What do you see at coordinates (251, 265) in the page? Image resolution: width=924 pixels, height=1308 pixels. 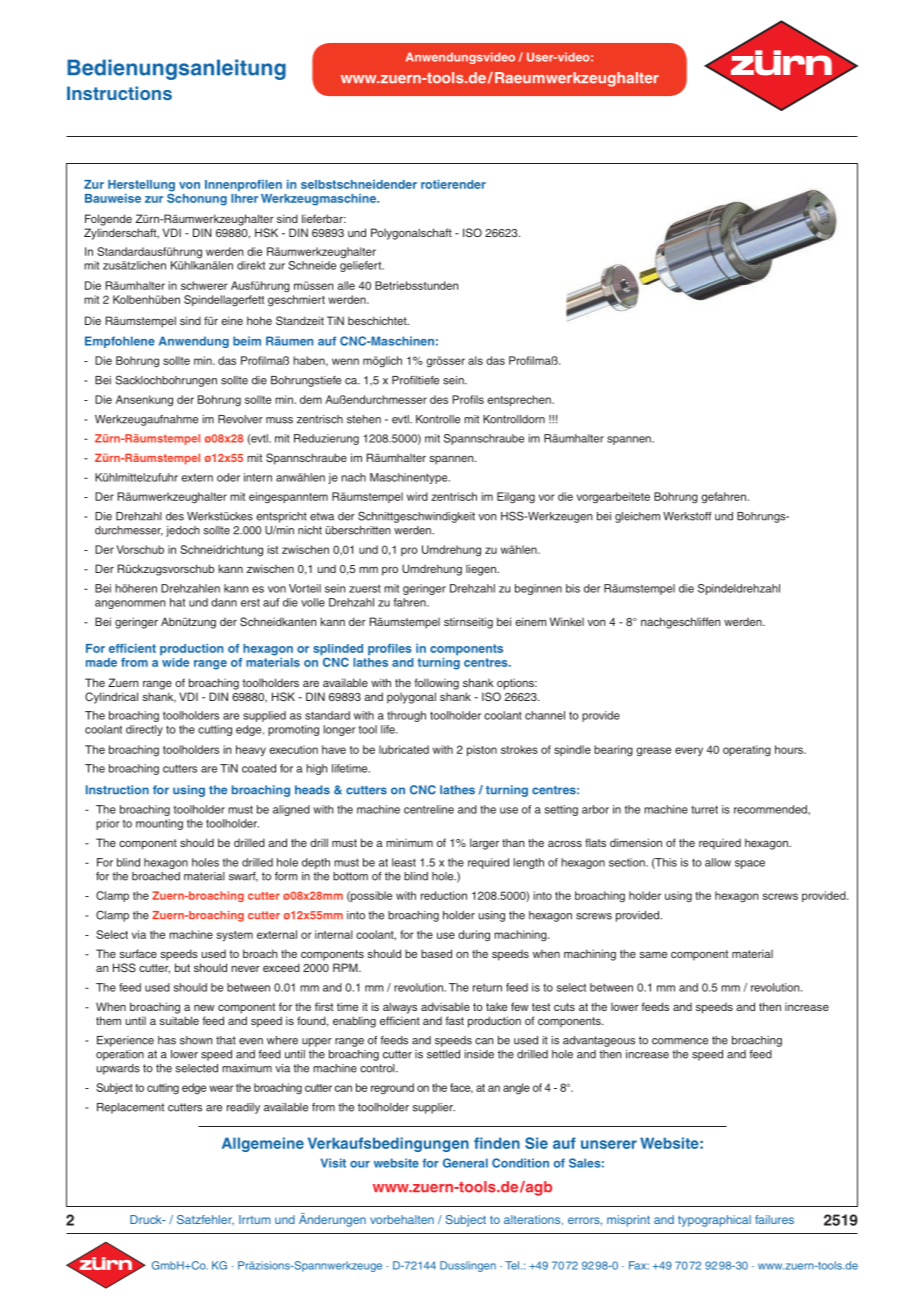 I see `direkt` at bounding box center [251, 265].
